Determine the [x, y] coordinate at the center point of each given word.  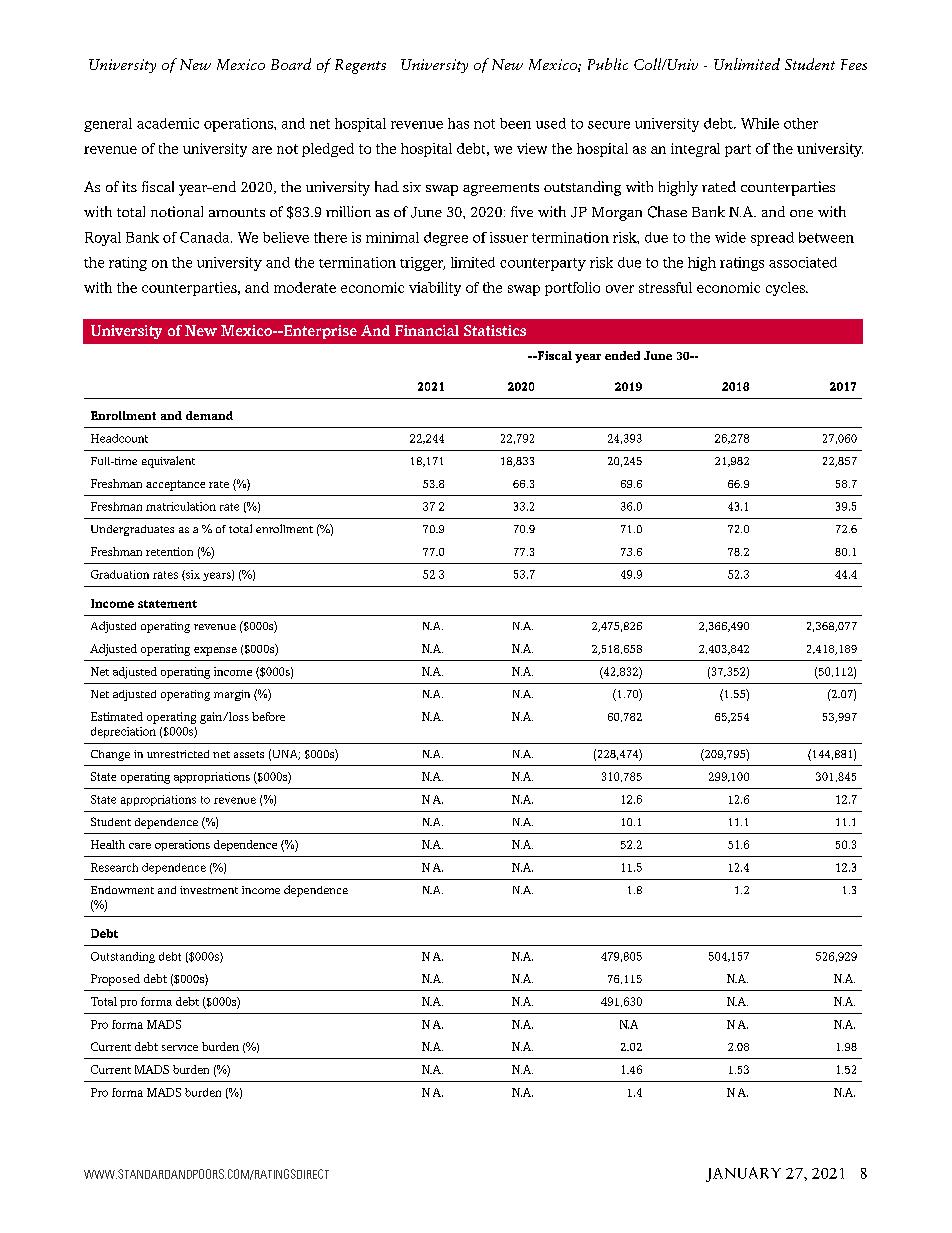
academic [168, 123]
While [760, 123]
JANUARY [743, 1174]
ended [622, 355]
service [180, 1048]
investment [209, 890]
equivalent [168, 462]
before [268, 716]
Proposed [115, 980]
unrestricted [178, 754]
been [515, 123]
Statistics [495, 330]
